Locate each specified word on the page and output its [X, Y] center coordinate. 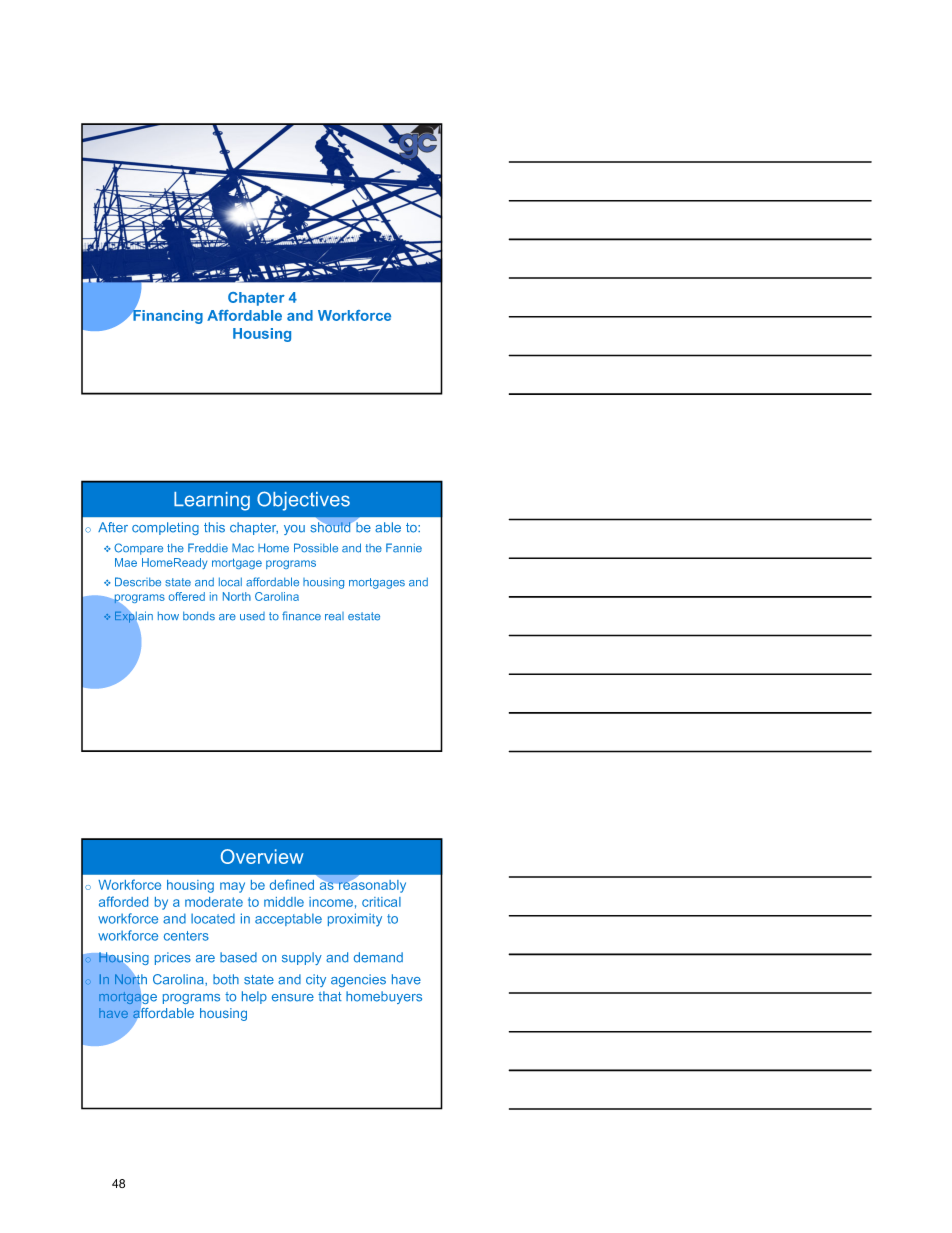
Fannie [404, 548]
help [254, 997]
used [252, 616]
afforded [123, 901]
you [294, 530]
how [168, 615]
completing [165, 528]
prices [173, 958]
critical [381, 902]
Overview [262, 856]
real [334, 616]
